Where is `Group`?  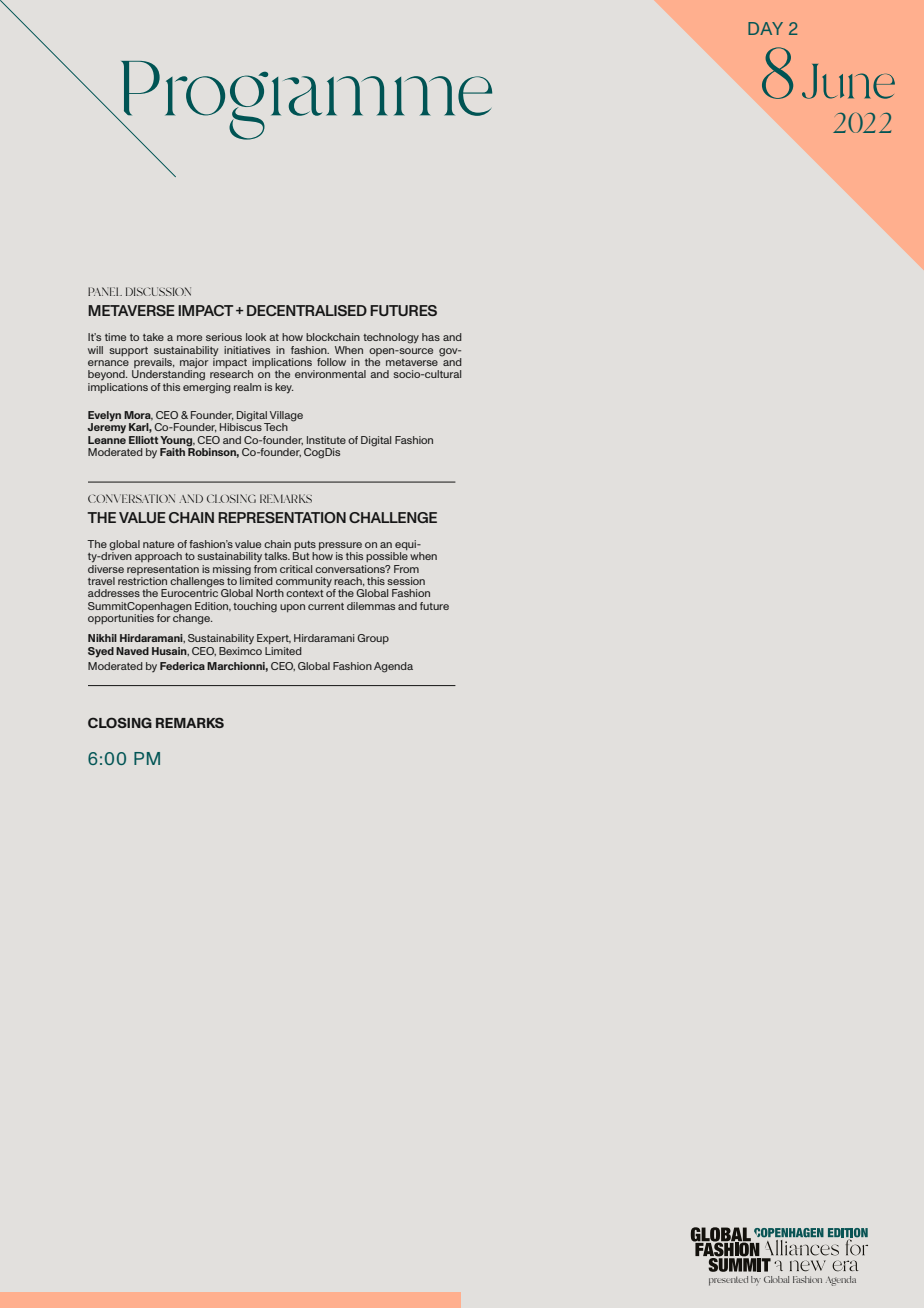 Group is located at coordinates (373, 639).
